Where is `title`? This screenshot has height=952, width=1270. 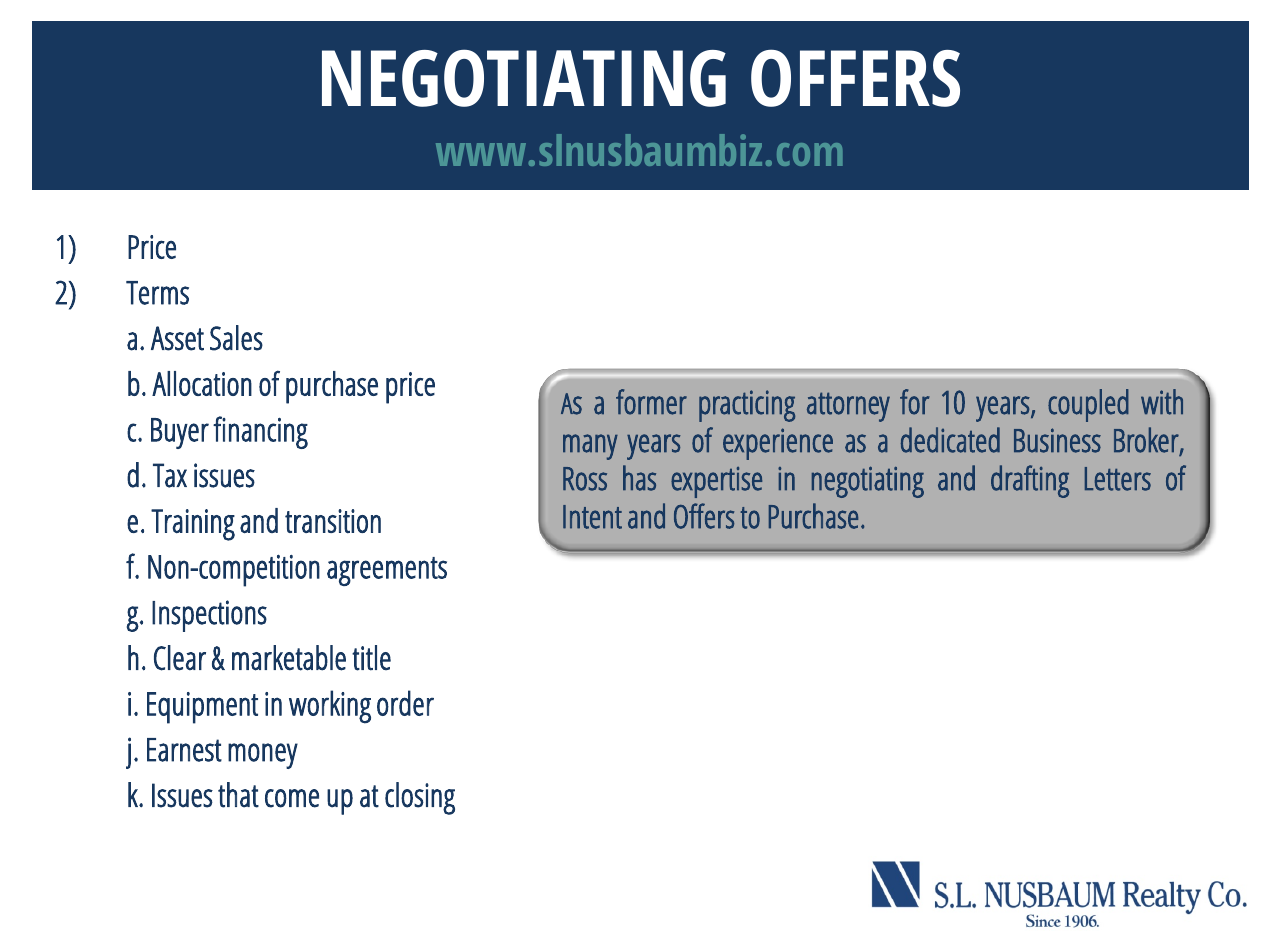 title is located at coordinates (371, 658).
